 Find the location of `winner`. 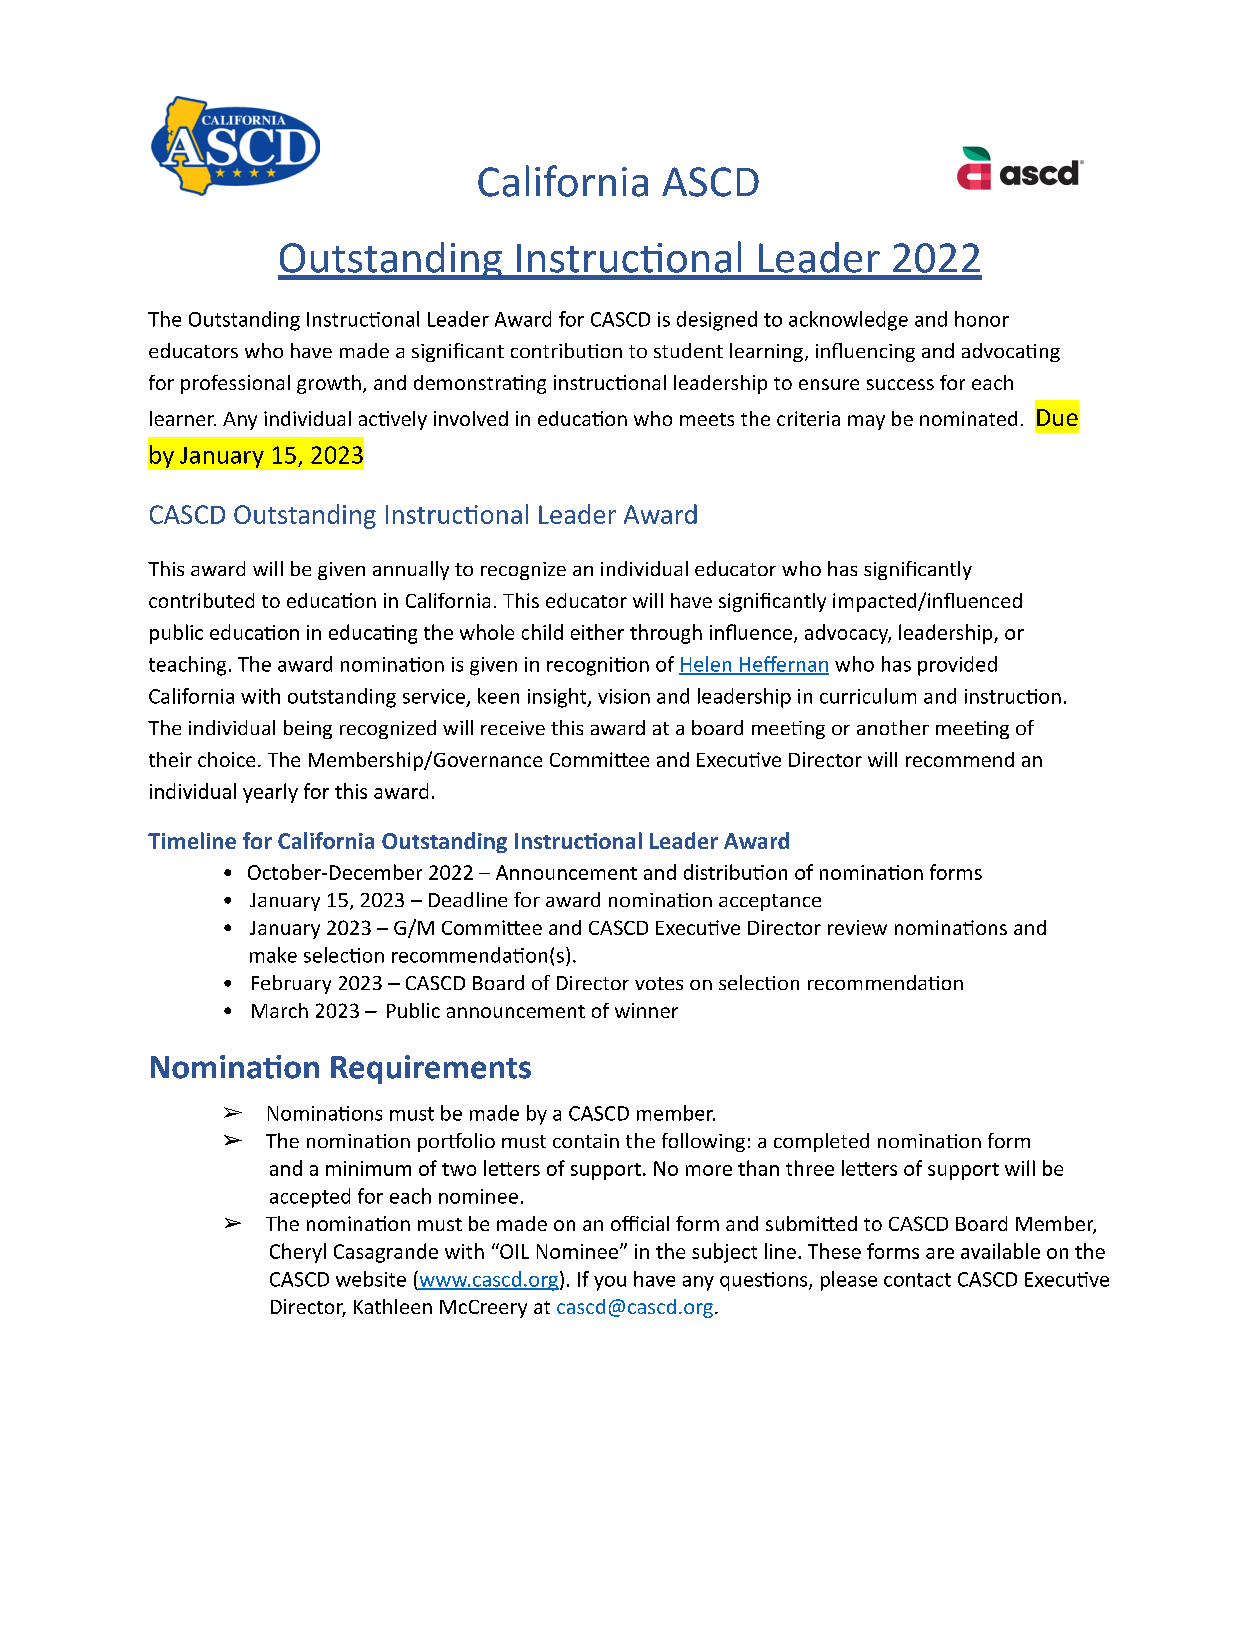

winner is located at coordinates (646, 1010).
